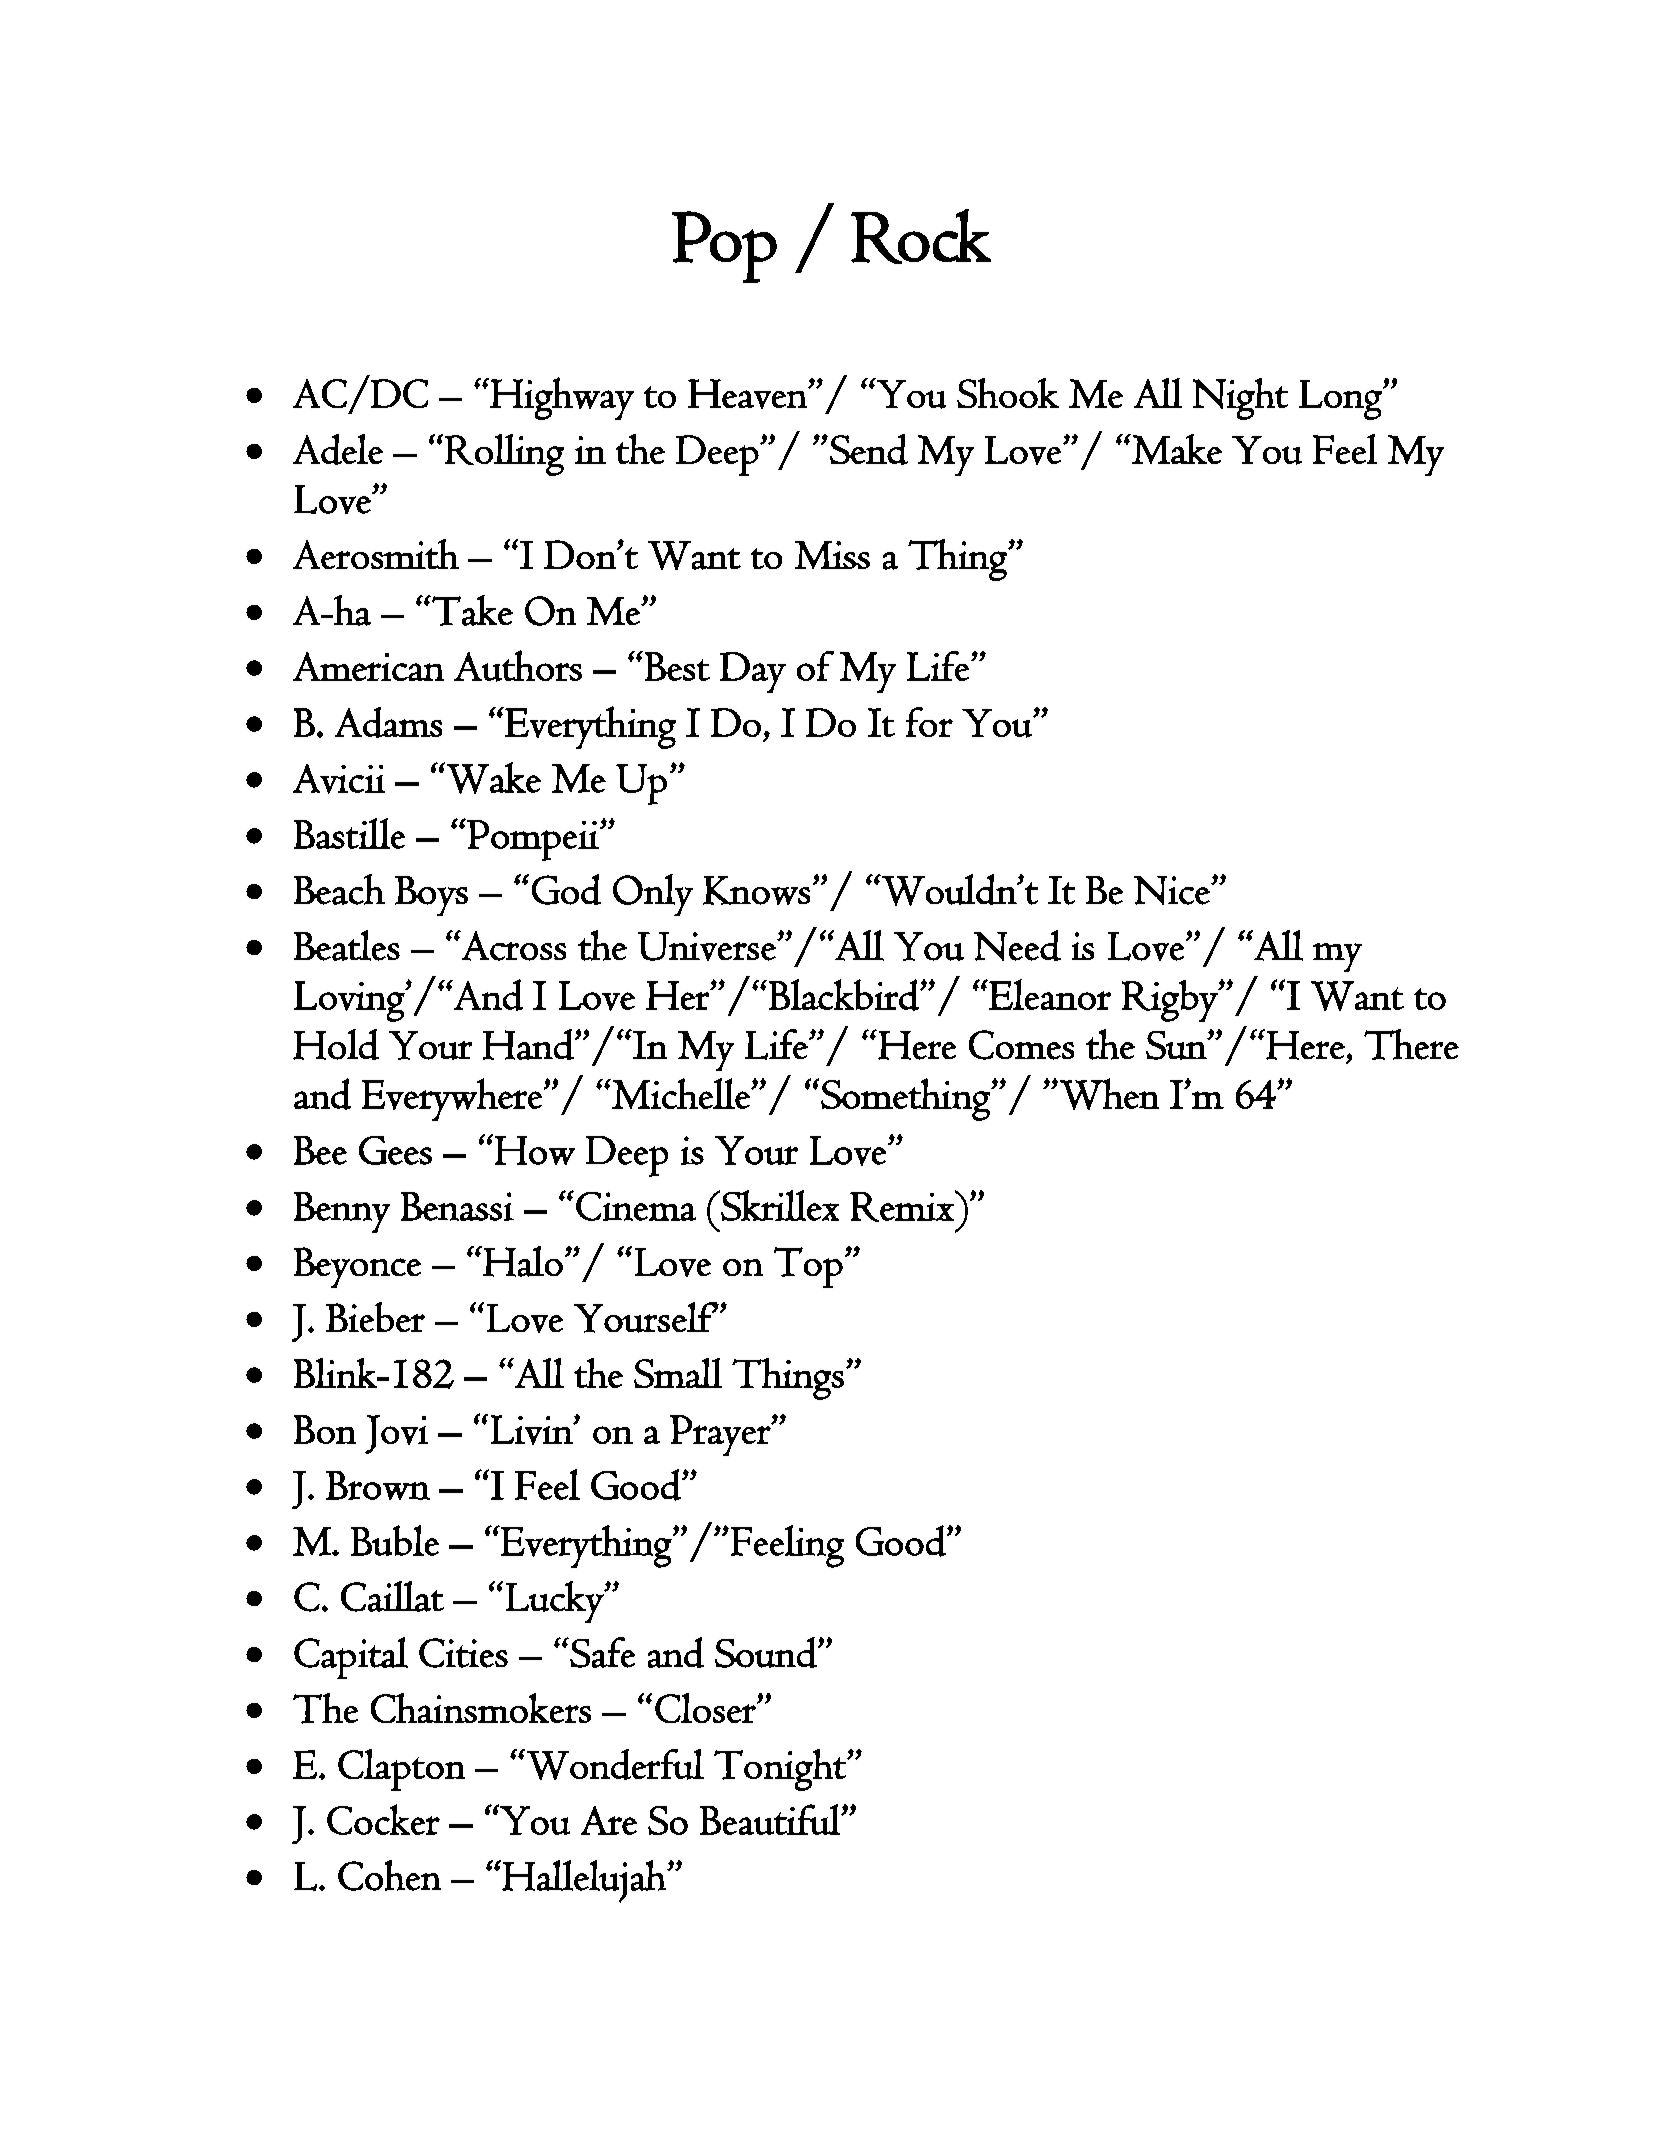  What do you see at coordinates (383, 1819) in the screenshot?
I see `Cocker` at bounding box center [383, 1819].
